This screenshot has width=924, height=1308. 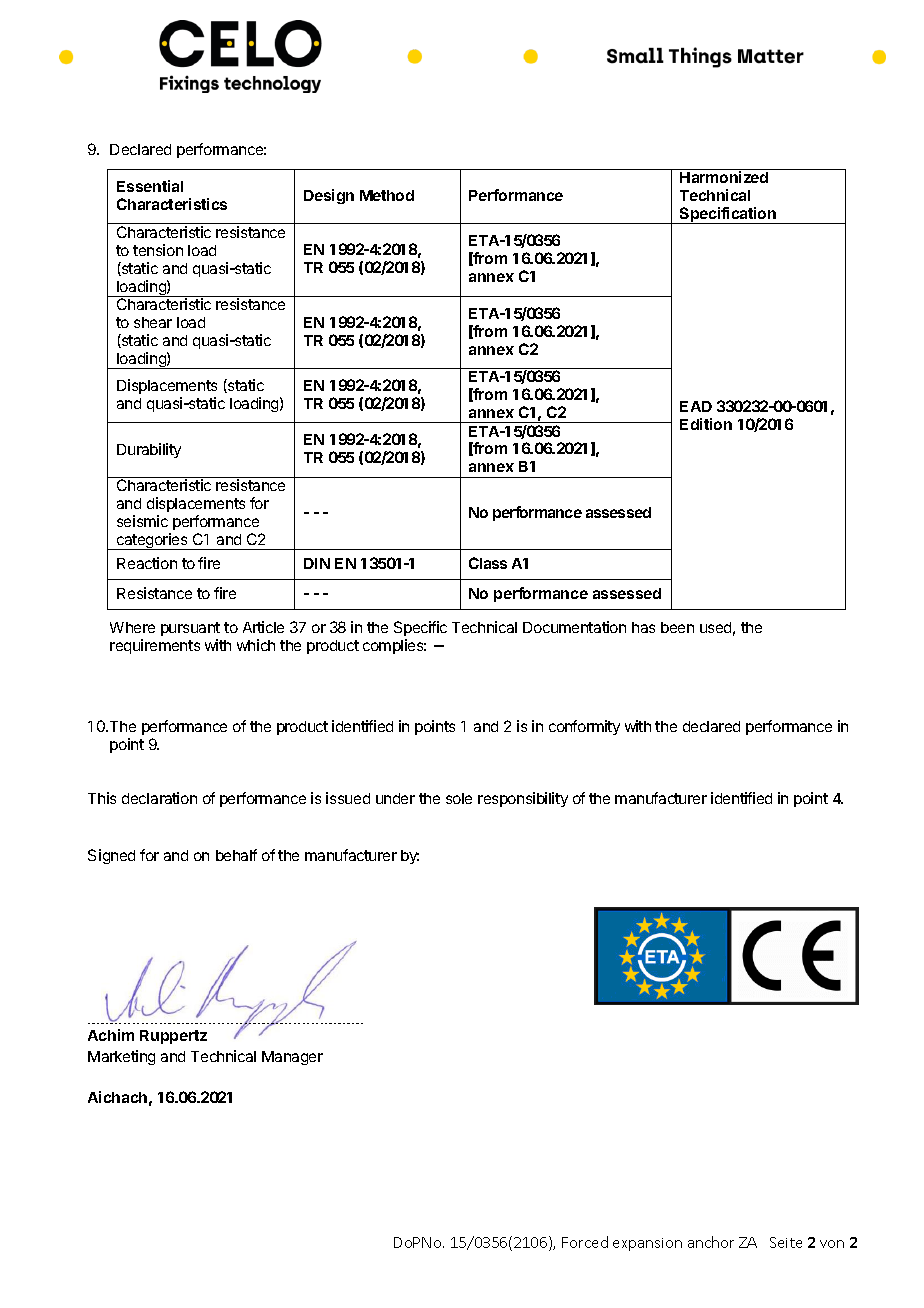 I want to click on been, so click(x=677, y=627).
